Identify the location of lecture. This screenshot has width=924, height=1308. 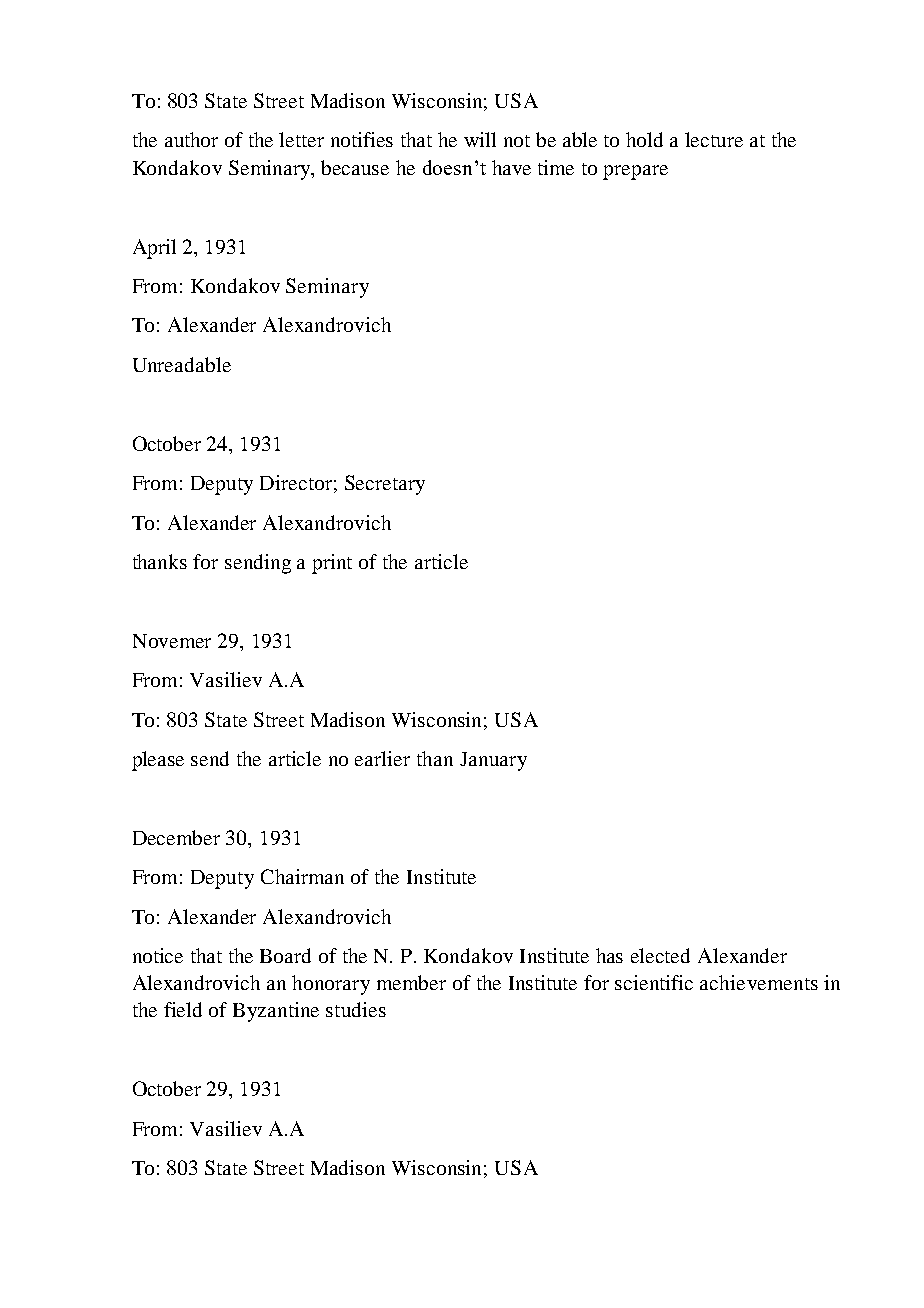
(714, 139).
